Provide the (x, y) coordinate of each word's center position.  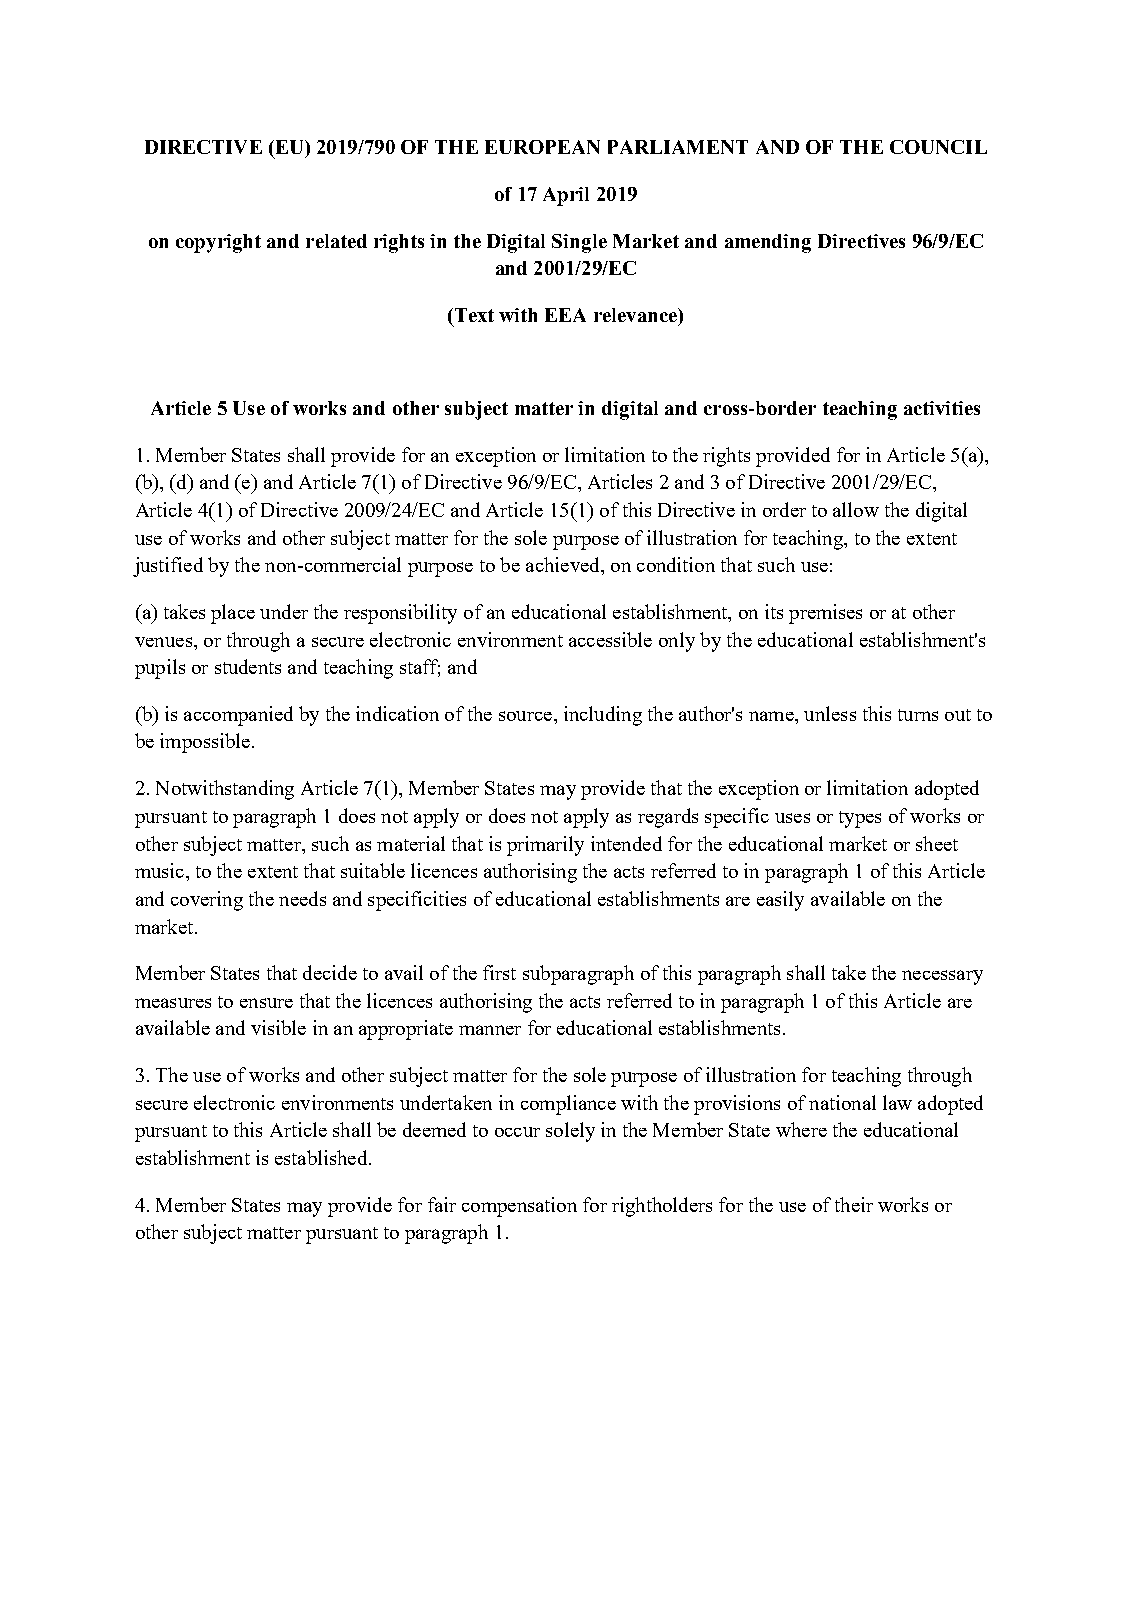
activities (942, 408)
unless (830, 713)
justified (168, 567)
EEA (565, 315)
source (527, 716)
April (566, 196)
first (499, 972)
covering (207, 901)
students (248, 666)
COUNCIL (938, 147)
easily (780, 901)
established (322, 1157)
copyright (218, 243)
